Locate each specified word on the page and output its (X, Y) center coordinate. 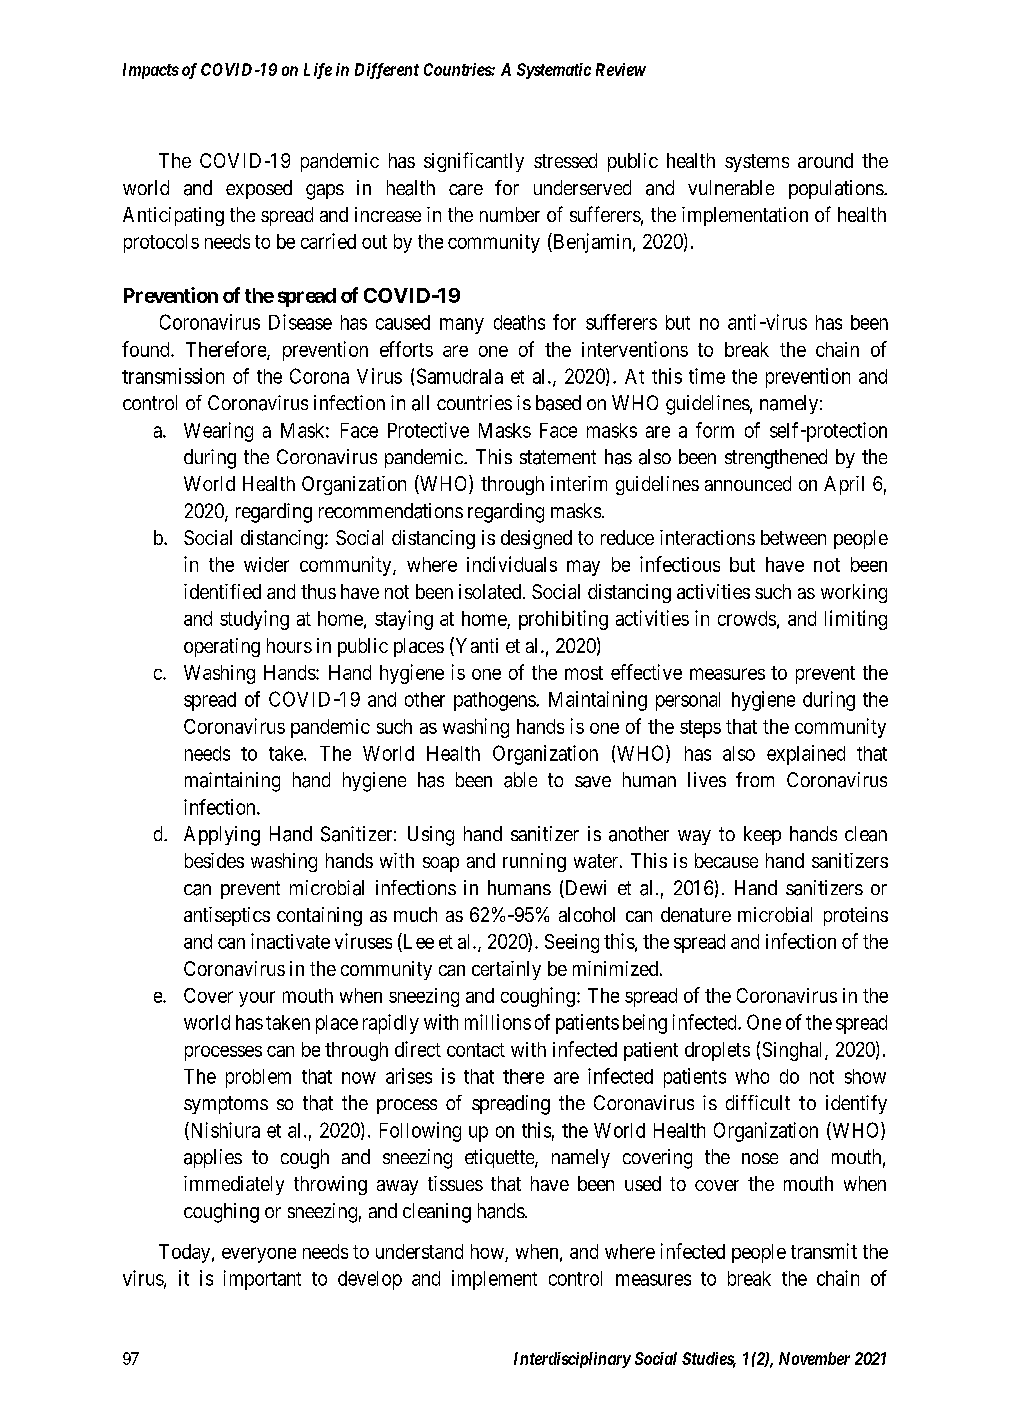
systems (757, 163)
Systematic (554, 71)
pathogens (495, 701)
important (262, 1280)
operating (222, 647)
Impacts (151, 71)
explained (806, 755)
